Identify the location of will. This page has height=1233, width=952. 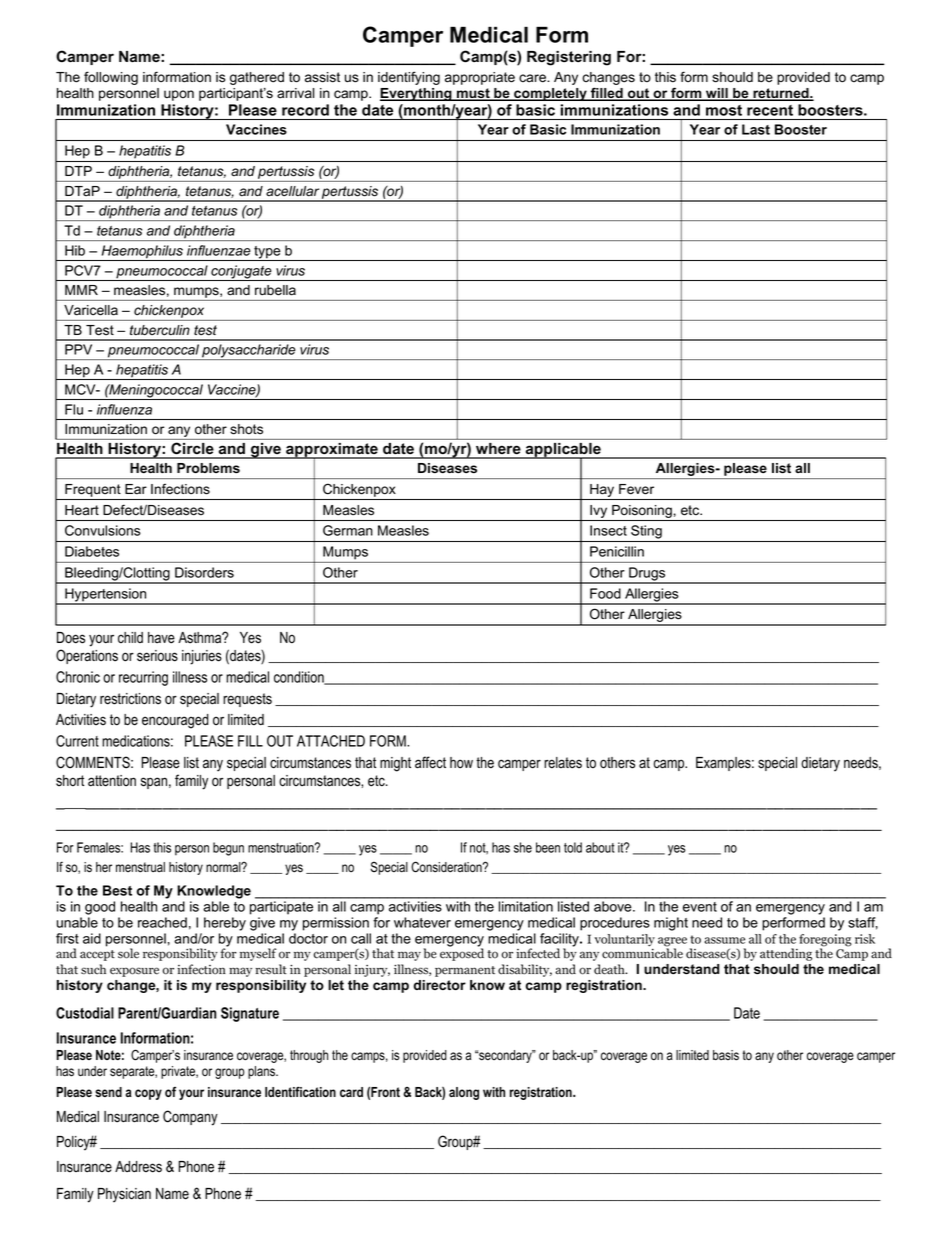
(717, 94).
